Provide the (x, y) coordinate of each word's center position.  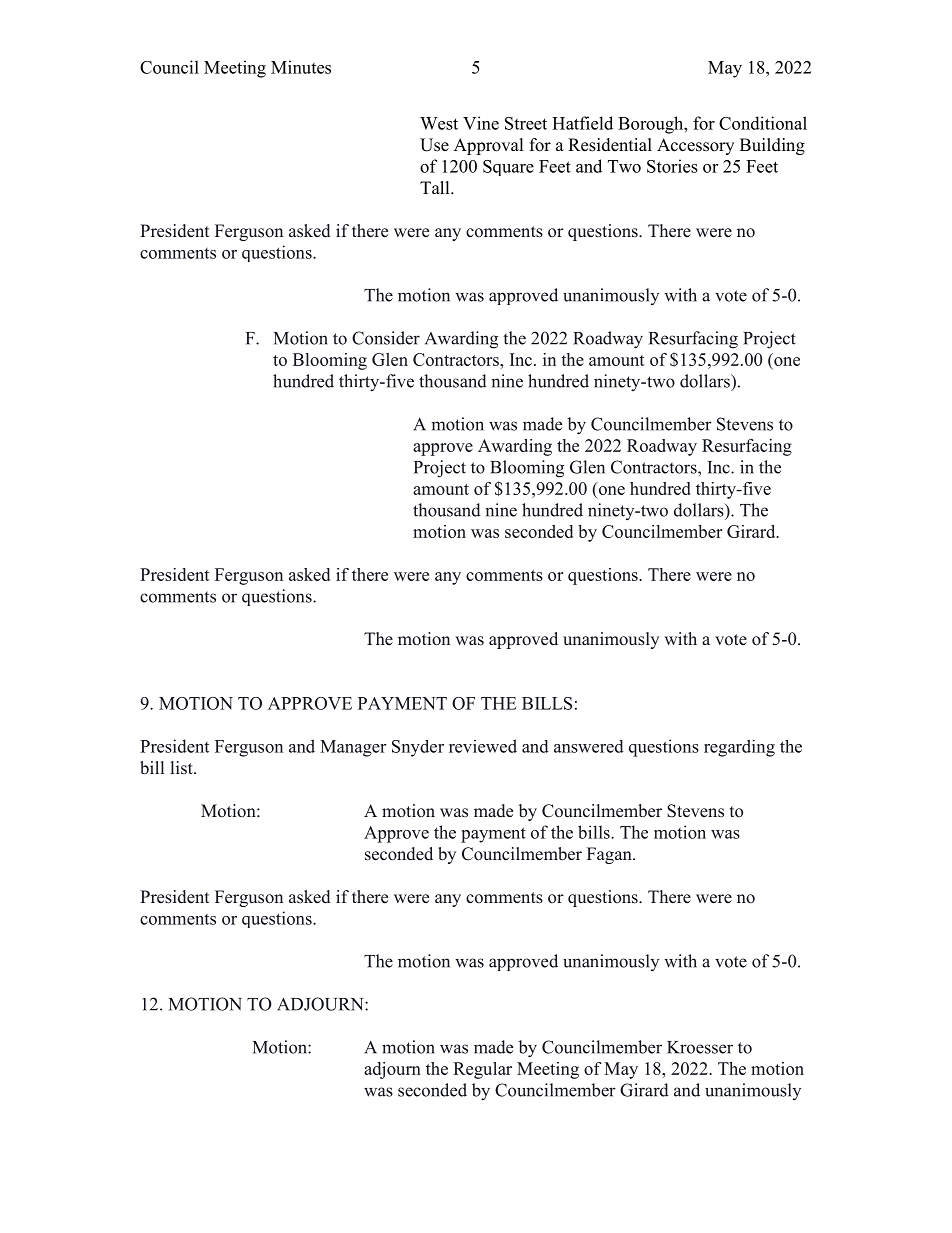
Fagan (610, 855)
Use (434, 145)
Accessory (695, 146)
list (183, 767)
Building (772, 146)
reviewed (483, 746)
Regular (482, 1070)
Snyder (418, 748)
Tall (436, 187)
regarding (739, 748)
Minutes (301, 67)
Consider (386, 338)
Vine (481, 123)
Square (508, 168)
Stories (672, 166)
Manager (353, 748)
